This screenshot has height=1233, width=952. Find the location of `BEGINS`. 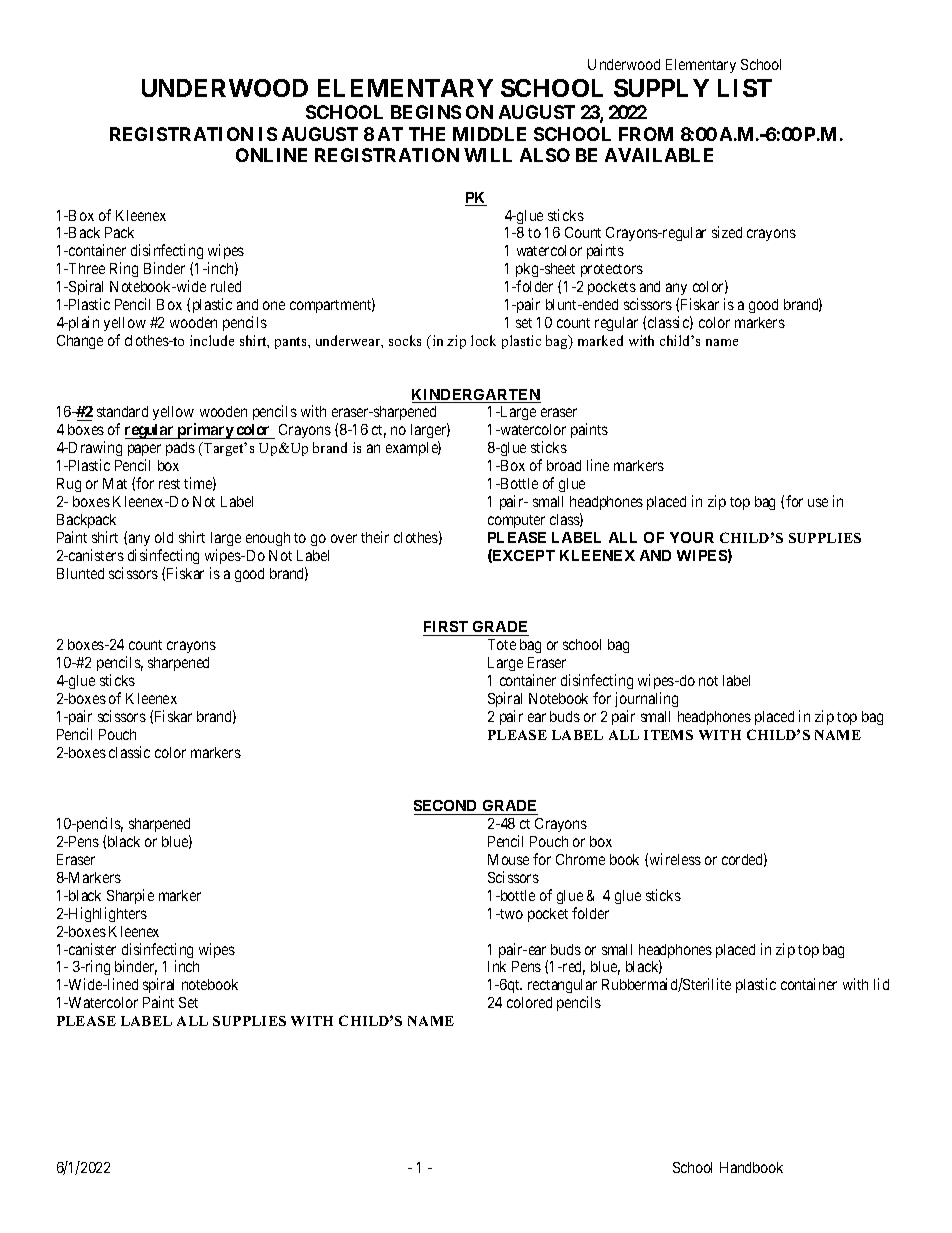

BEGINS is located at coordinates (426, 112).
